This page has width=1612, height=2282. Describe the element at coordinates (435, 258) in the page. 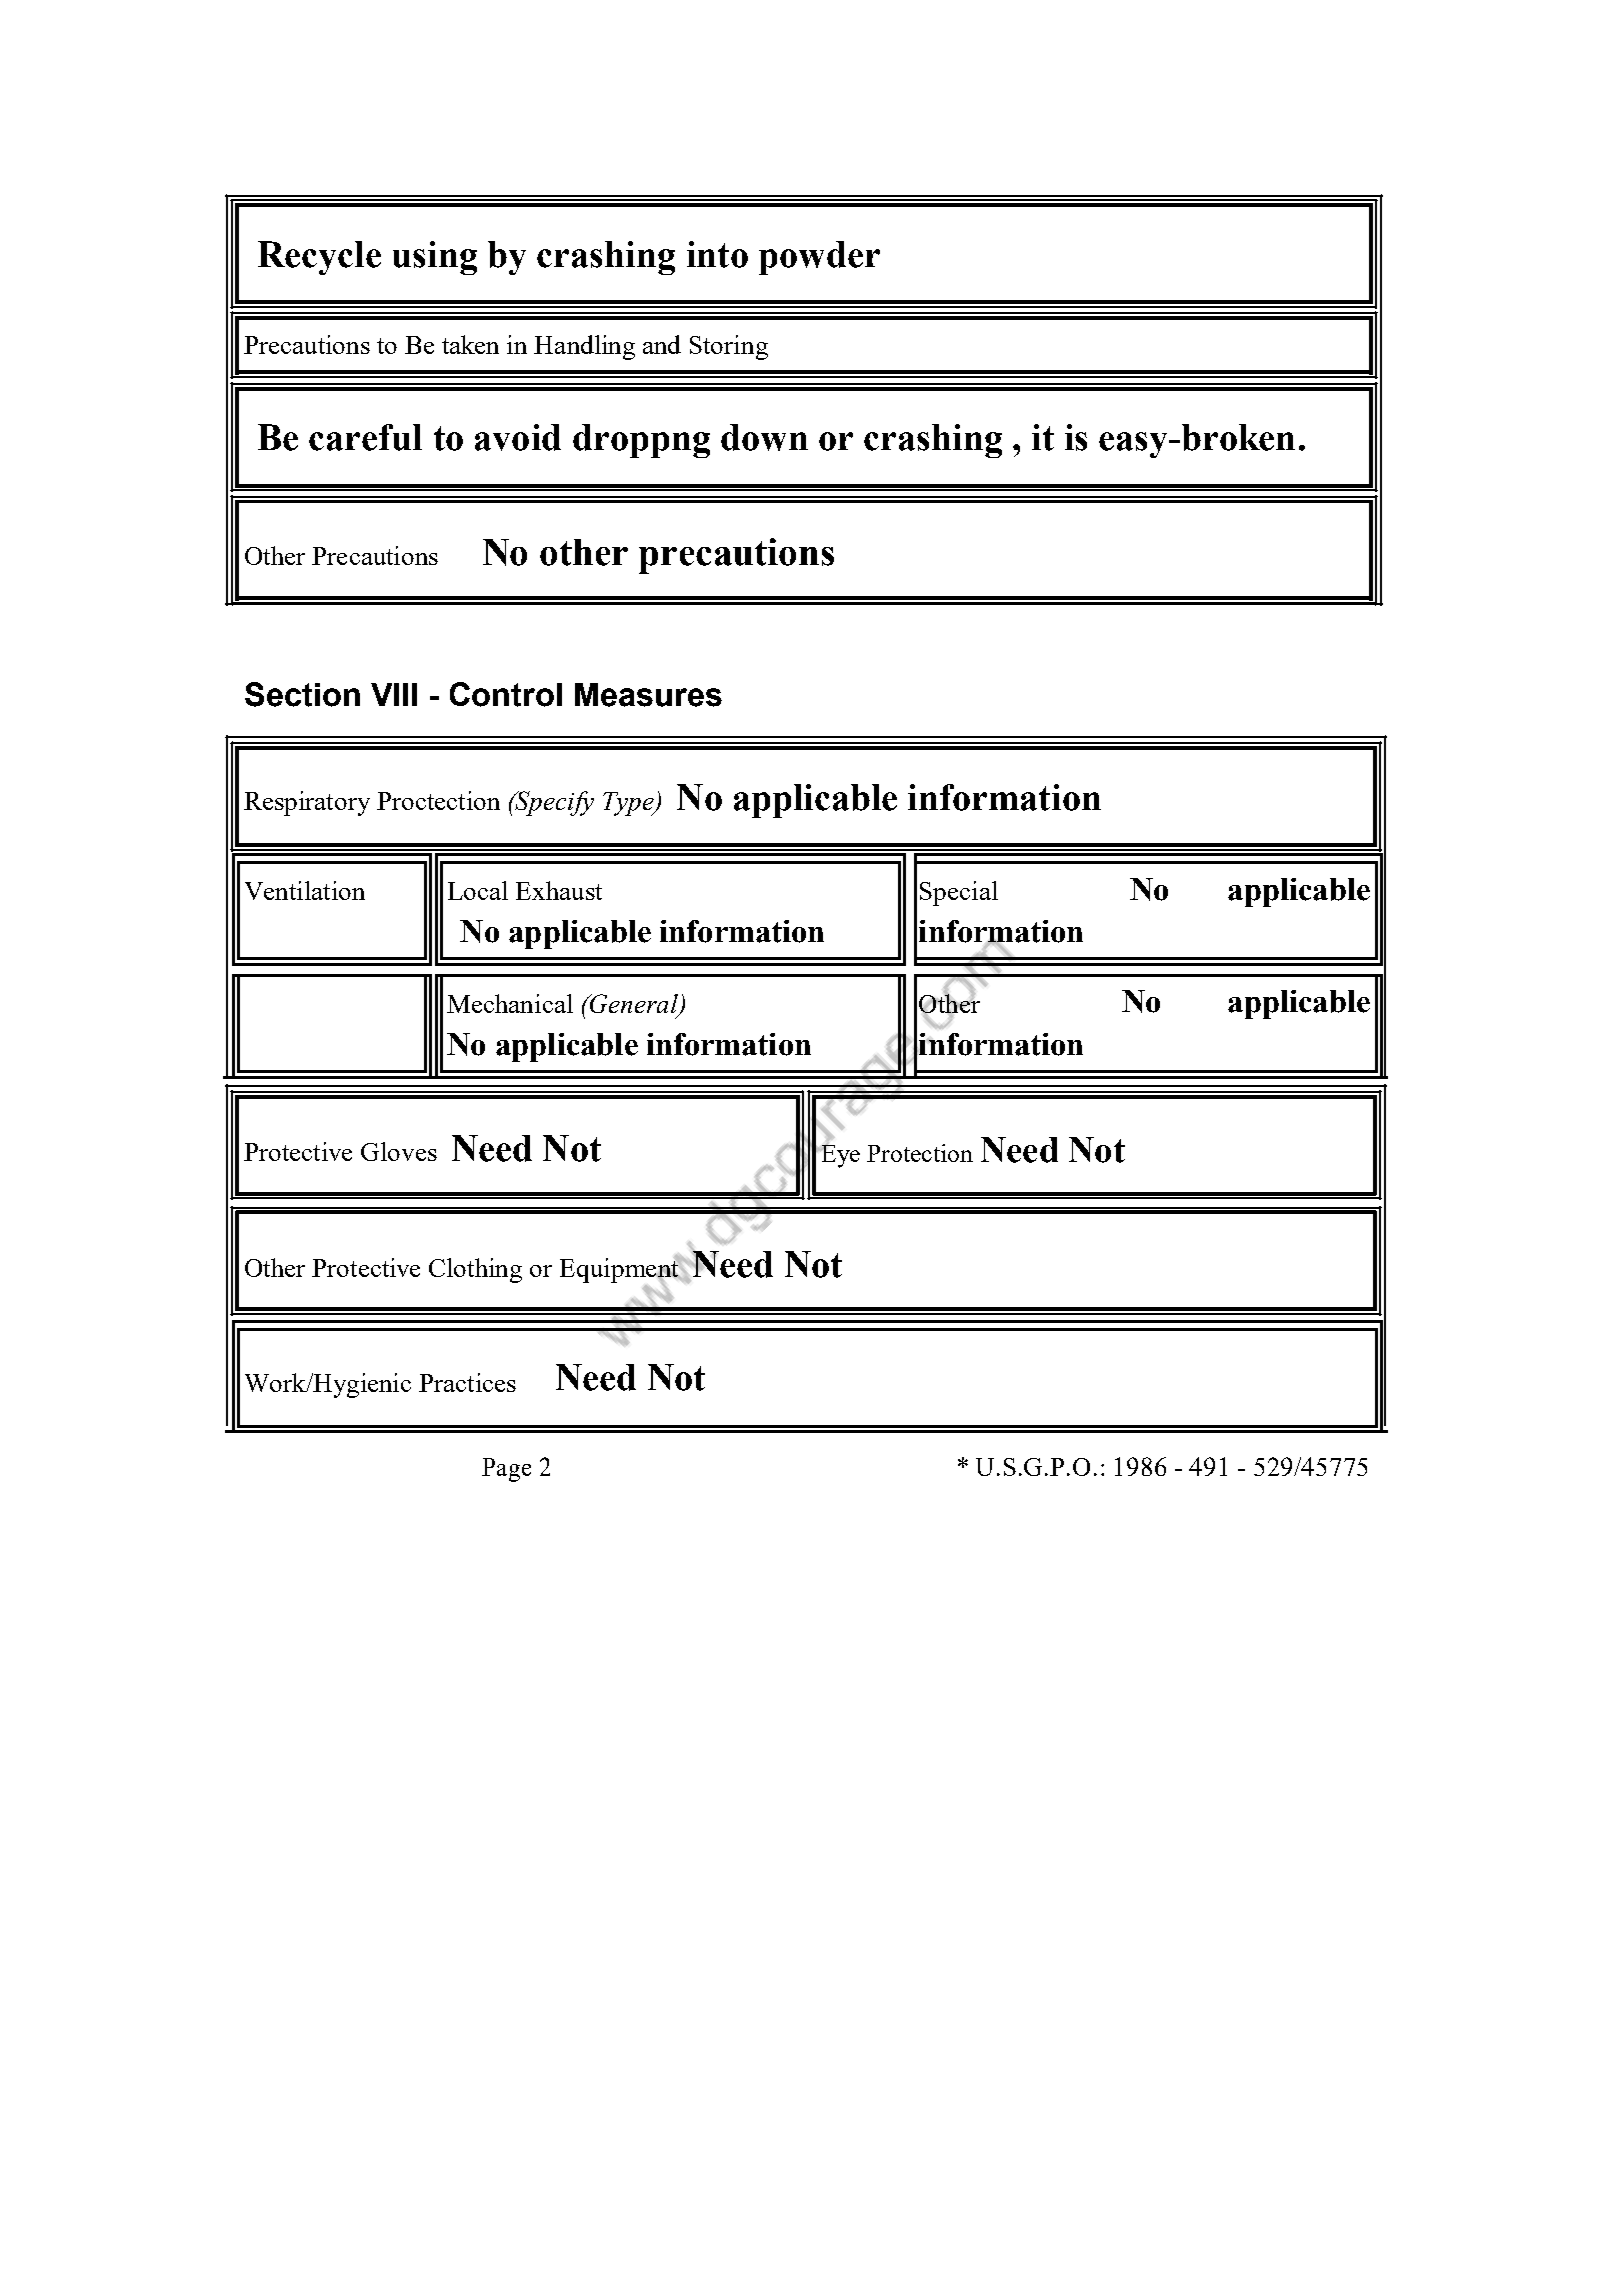

I see `using` at that location.
